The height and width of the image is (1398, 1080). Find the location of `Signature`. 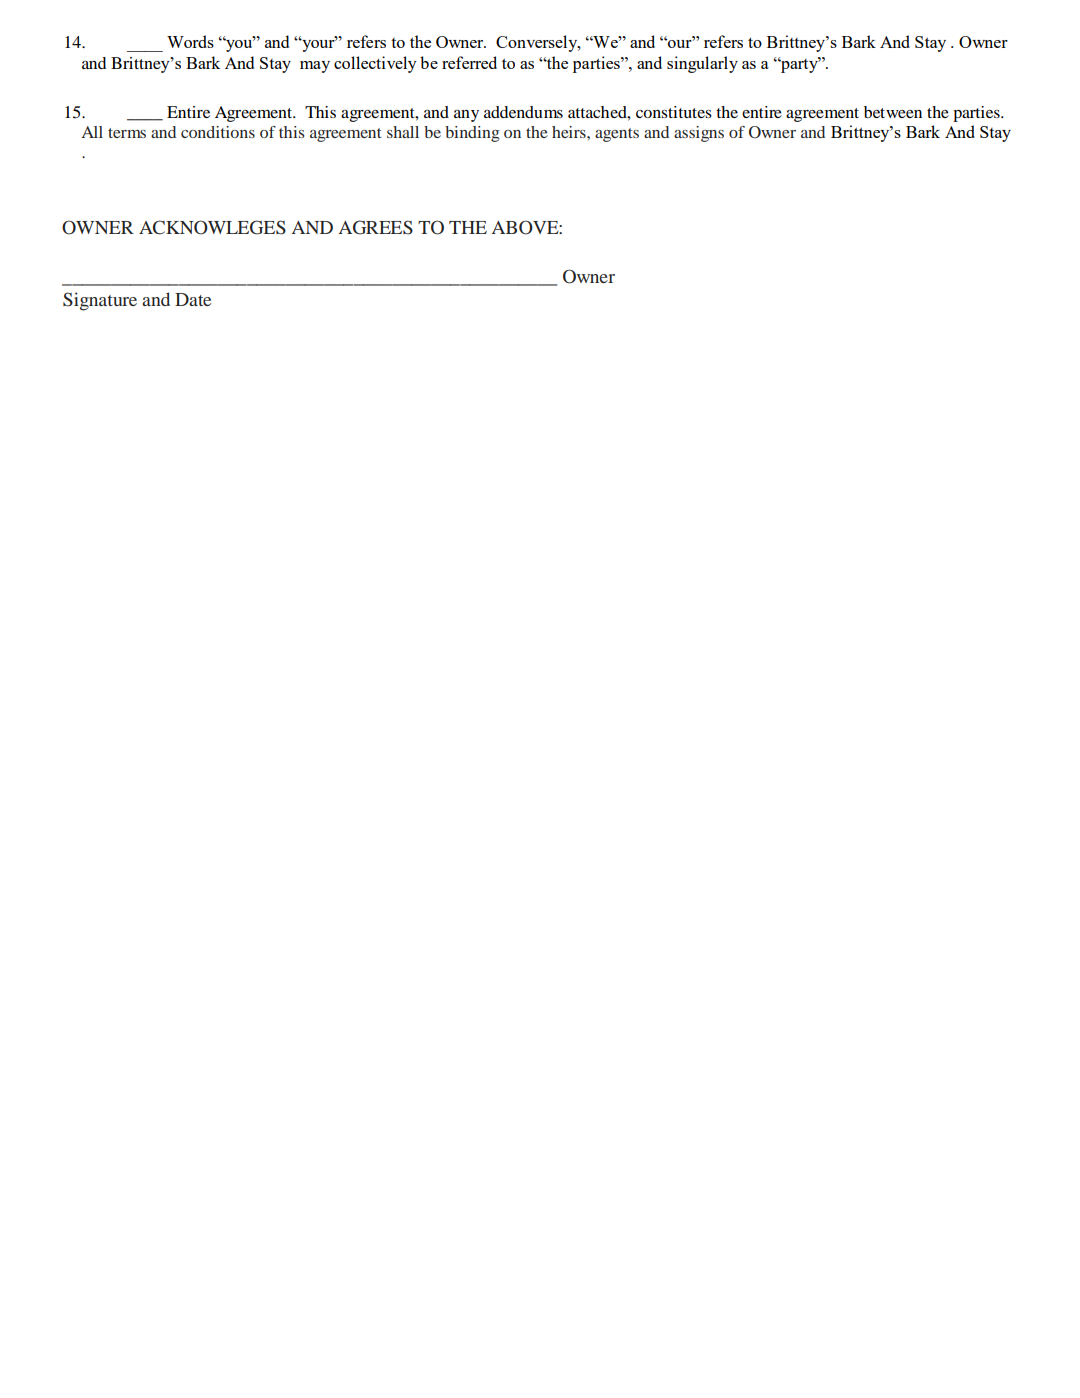

Signature is located at coordinates (100, 301).
